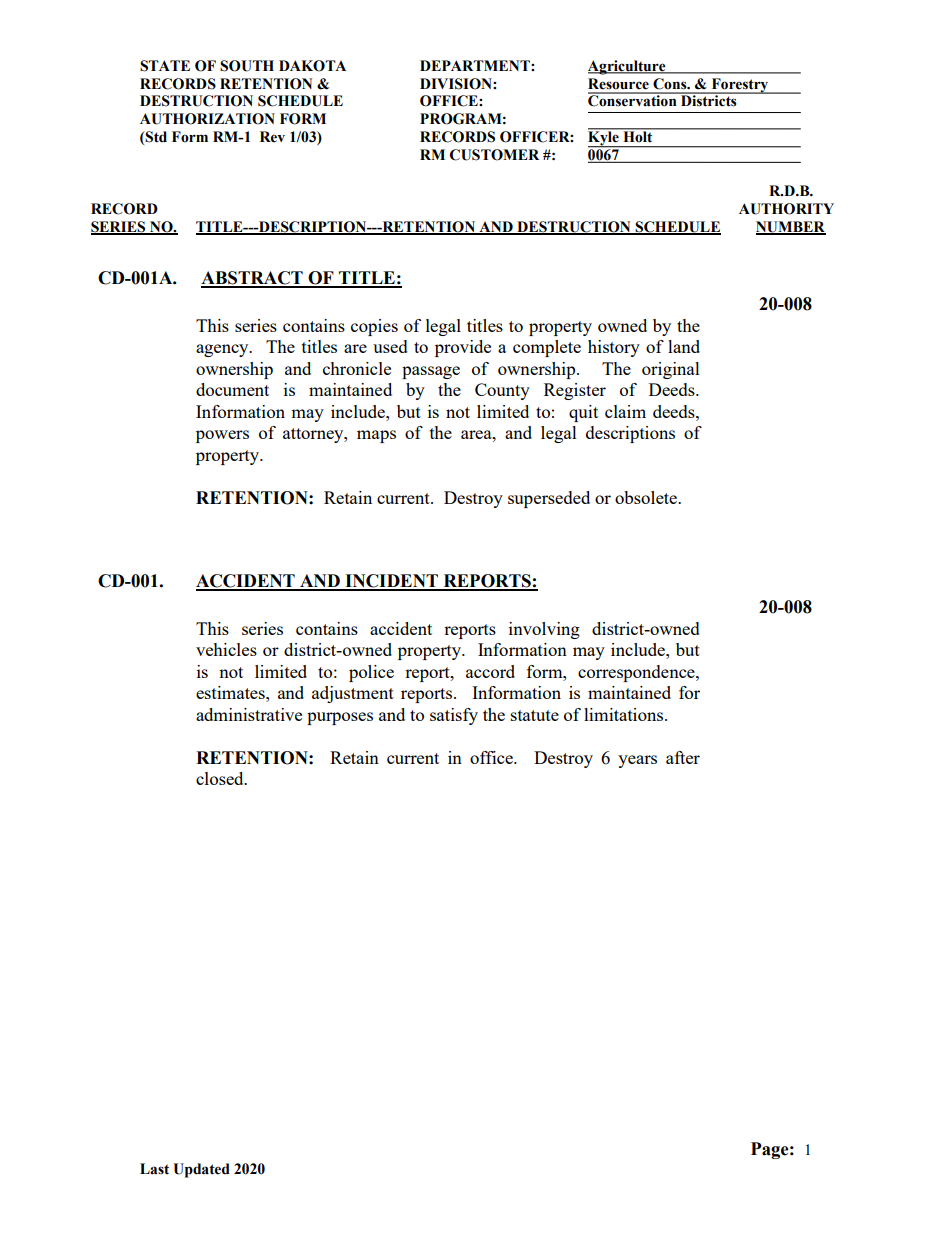 This image has width=952, height=1233. What do you see at coordinates (223, 350) in the image?
I see `agency` at bounding box center [223, 350].
